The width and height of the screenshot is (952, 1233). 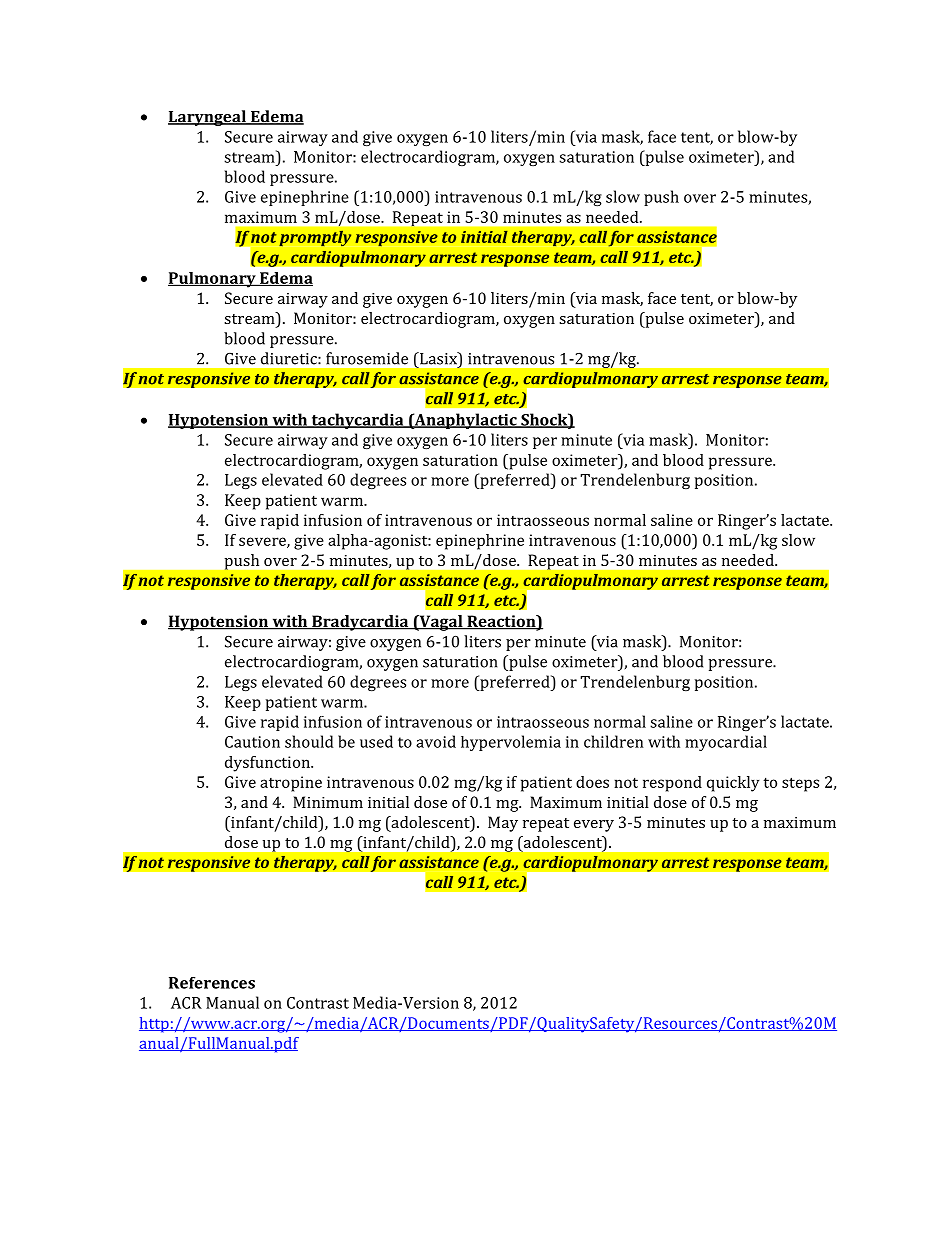 I want to click on tachycardia, so click(x=357, y=421).
